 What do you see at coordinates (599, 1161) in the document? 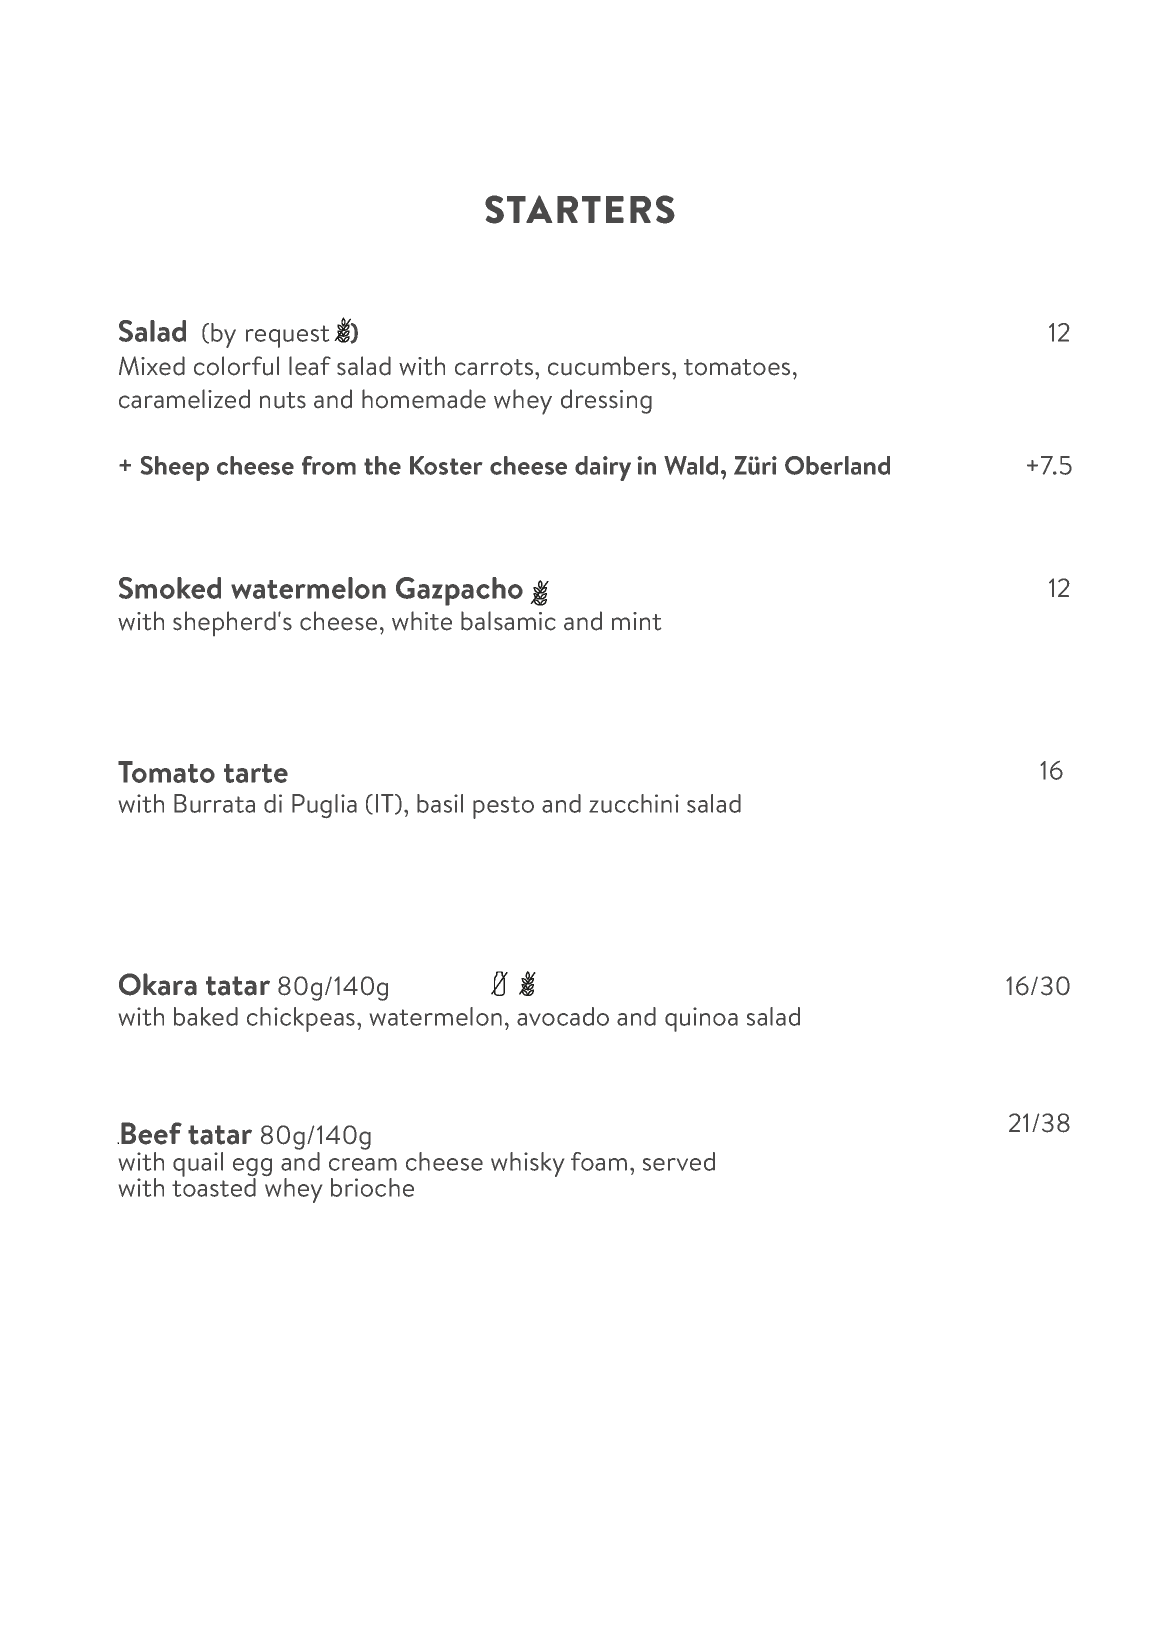
I see `foam` at bounding box center [599, 1161].
